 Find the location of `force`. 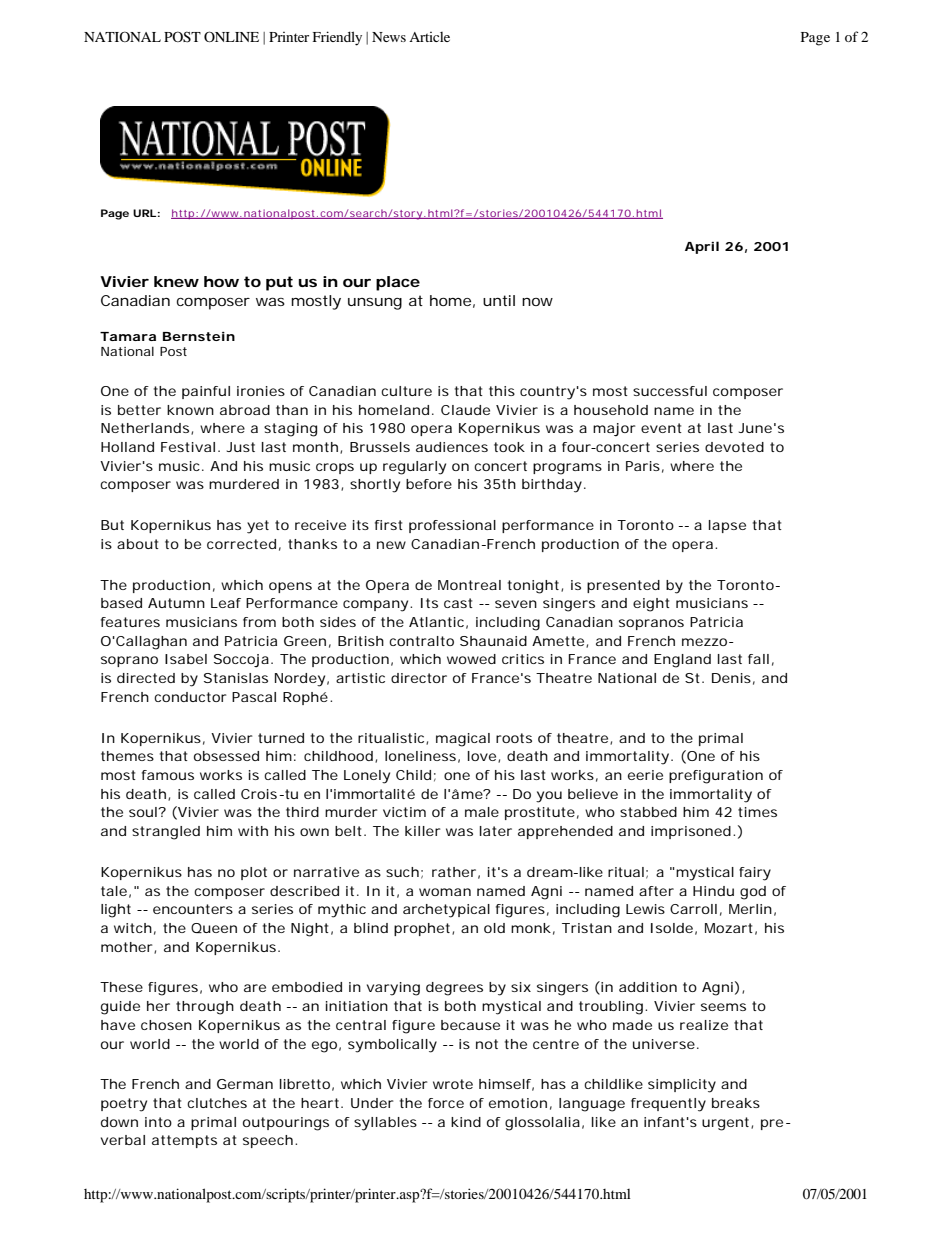

force is located at coordinates (446, 1103).
